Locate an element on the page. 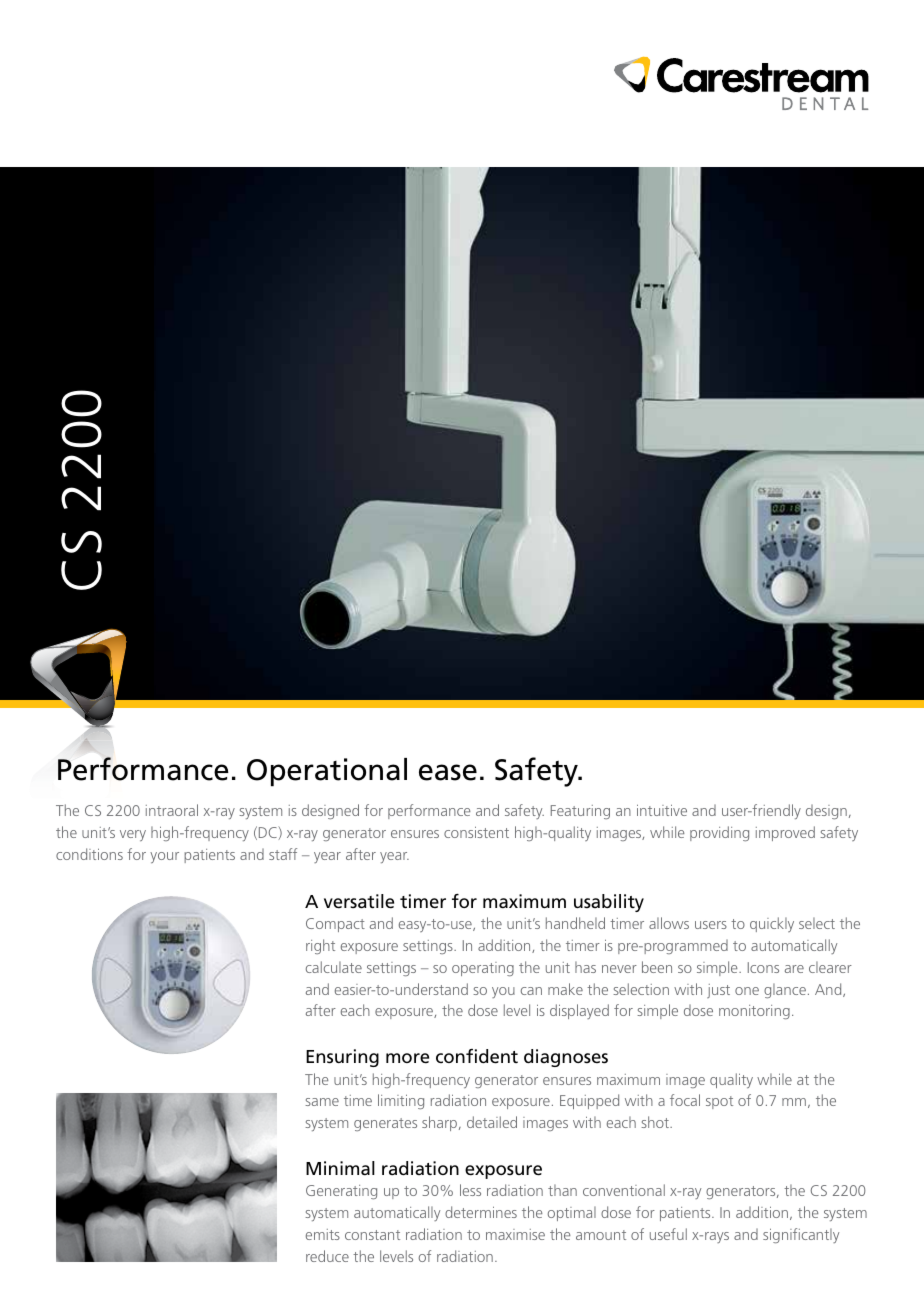 This document has width=924, height=1308. intuitive is located at coordinates (662, 810).
